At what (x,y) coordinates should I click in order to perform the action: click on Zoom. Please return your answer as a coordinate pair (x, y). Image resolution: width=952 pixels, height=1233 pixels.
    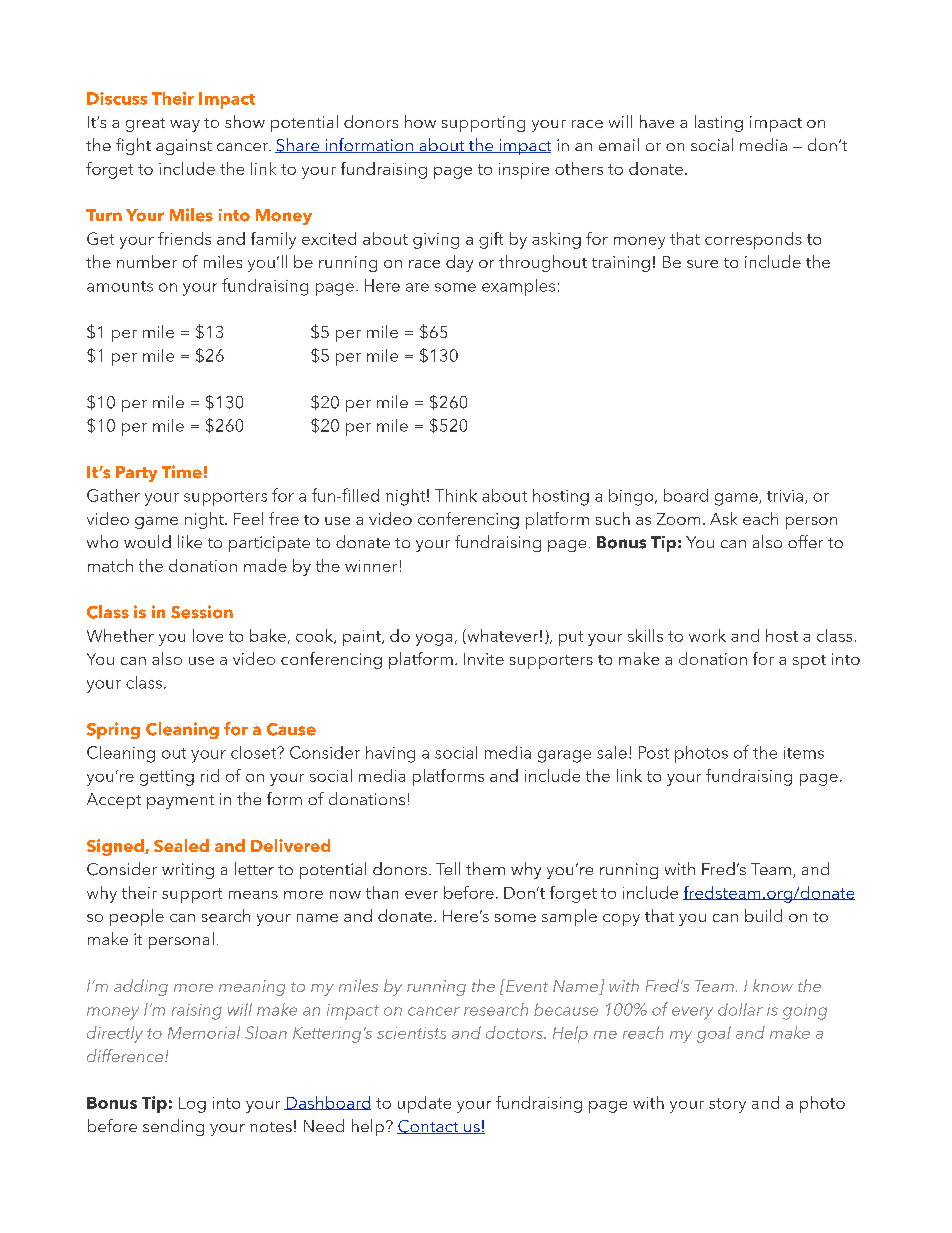
    Looking at the image, I should click on (678, 519).
